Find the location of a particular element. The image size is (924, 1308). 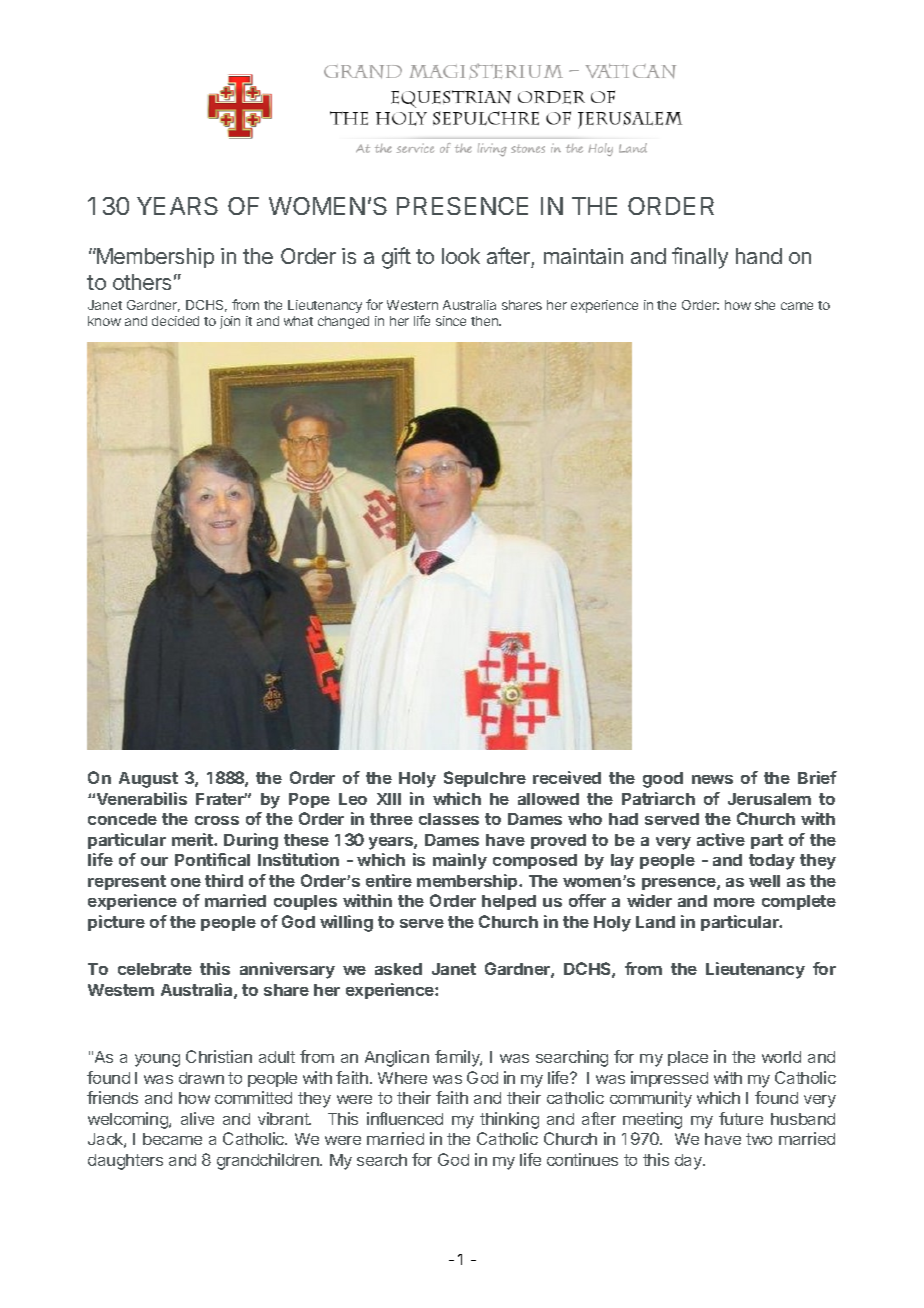

alive is located at coordinates (197, 1118).
